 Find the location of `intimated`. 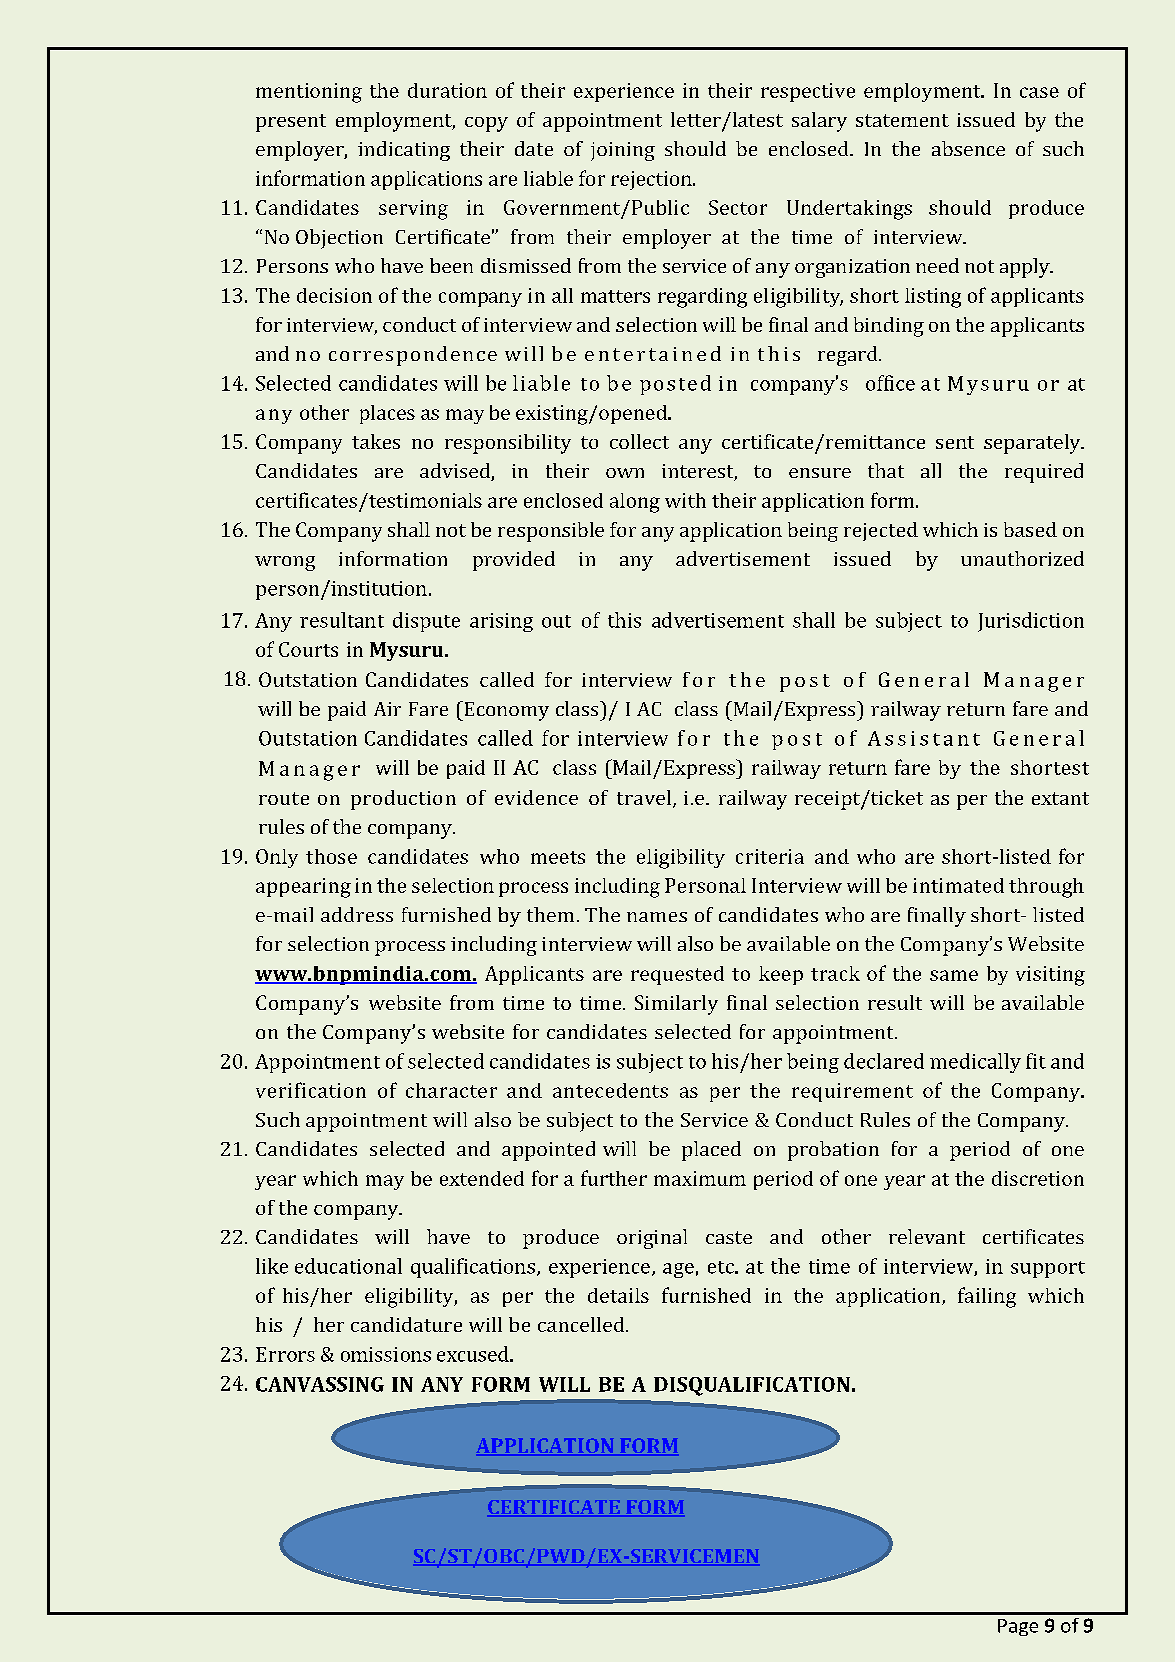

intimated is located at coordinates (958, 885).
